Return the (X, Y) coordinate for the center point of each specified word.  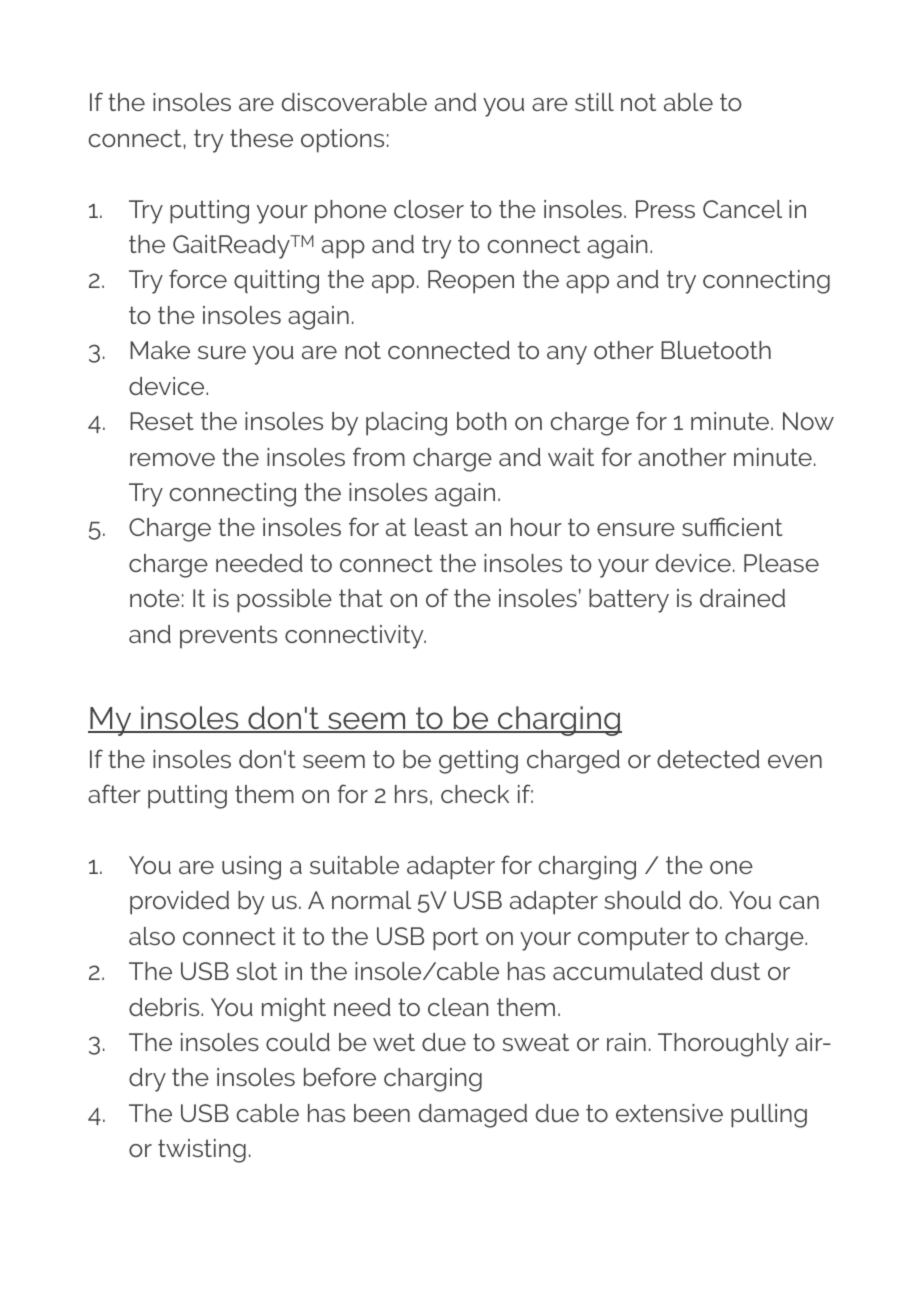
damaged (473, 1116)
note (155, 598)
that (361, 598)
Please (781, 563)
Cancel (742, 209)
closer (429, 209)
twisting (202, 1151)
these (261, 138)
